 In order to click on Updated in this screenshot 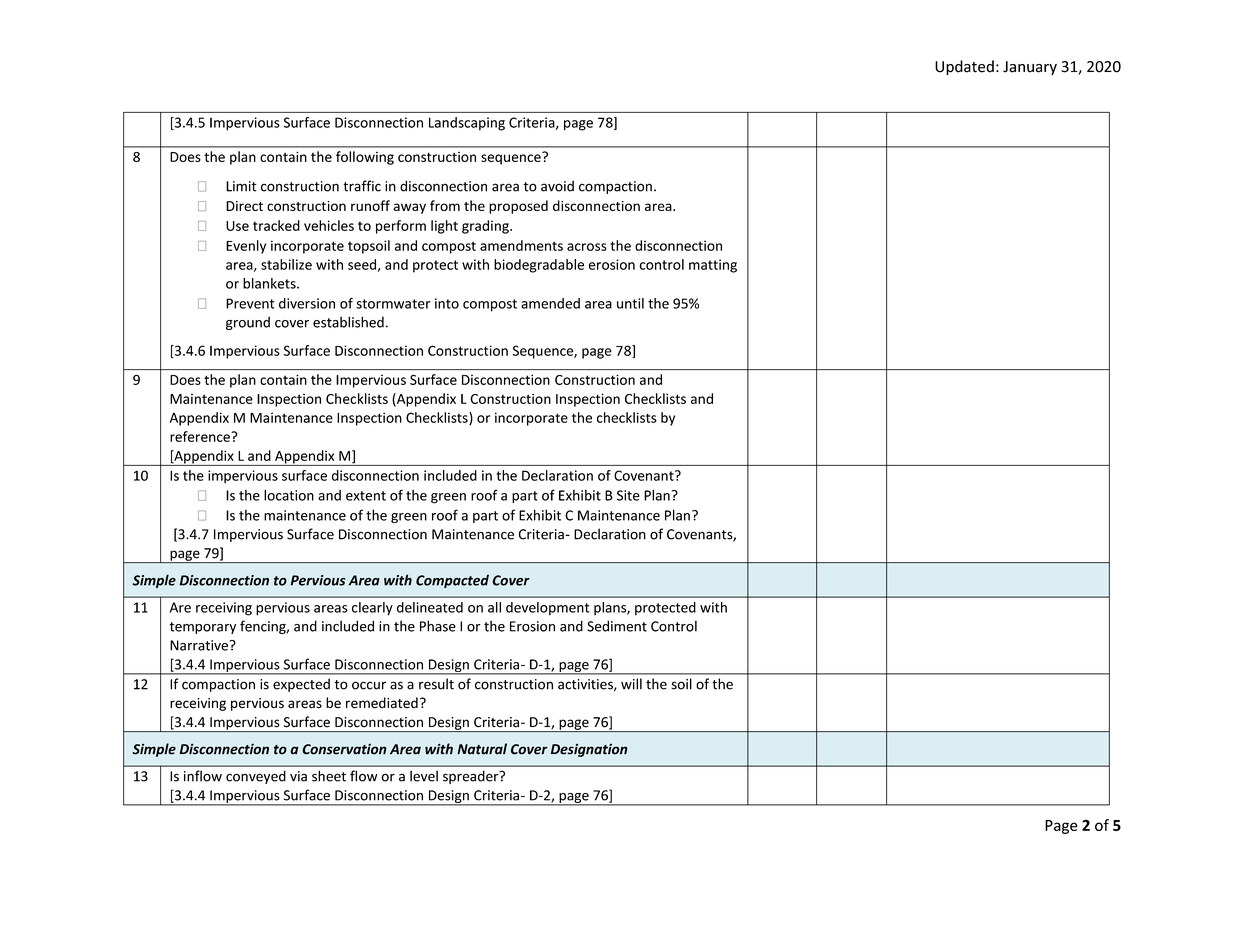, I will do `click(964, 67)`.
